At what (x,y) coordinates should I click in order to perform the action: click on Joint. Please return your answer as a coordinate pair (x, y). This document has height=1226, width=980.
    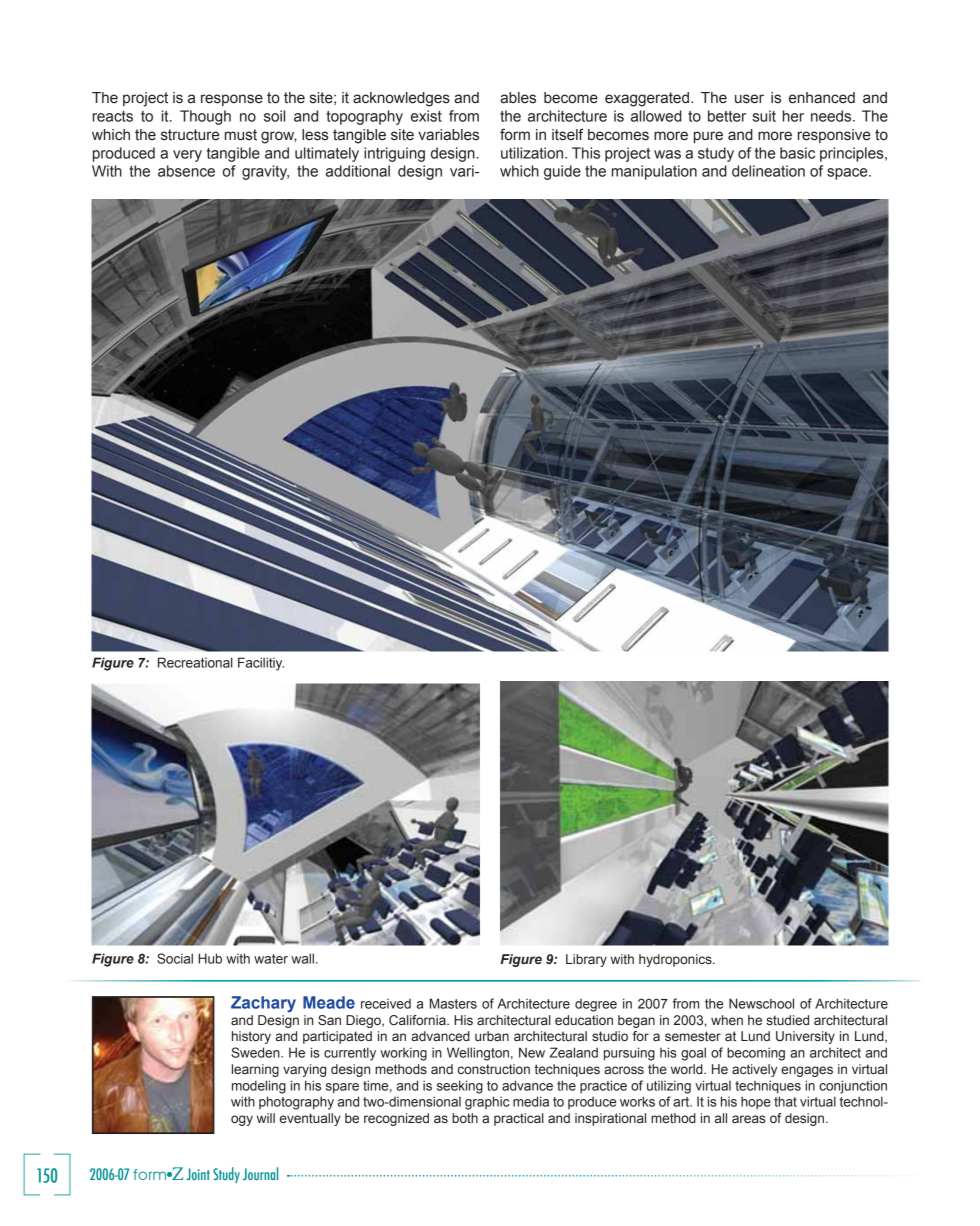
    Looking at the image, I should click on (198, 1174).
